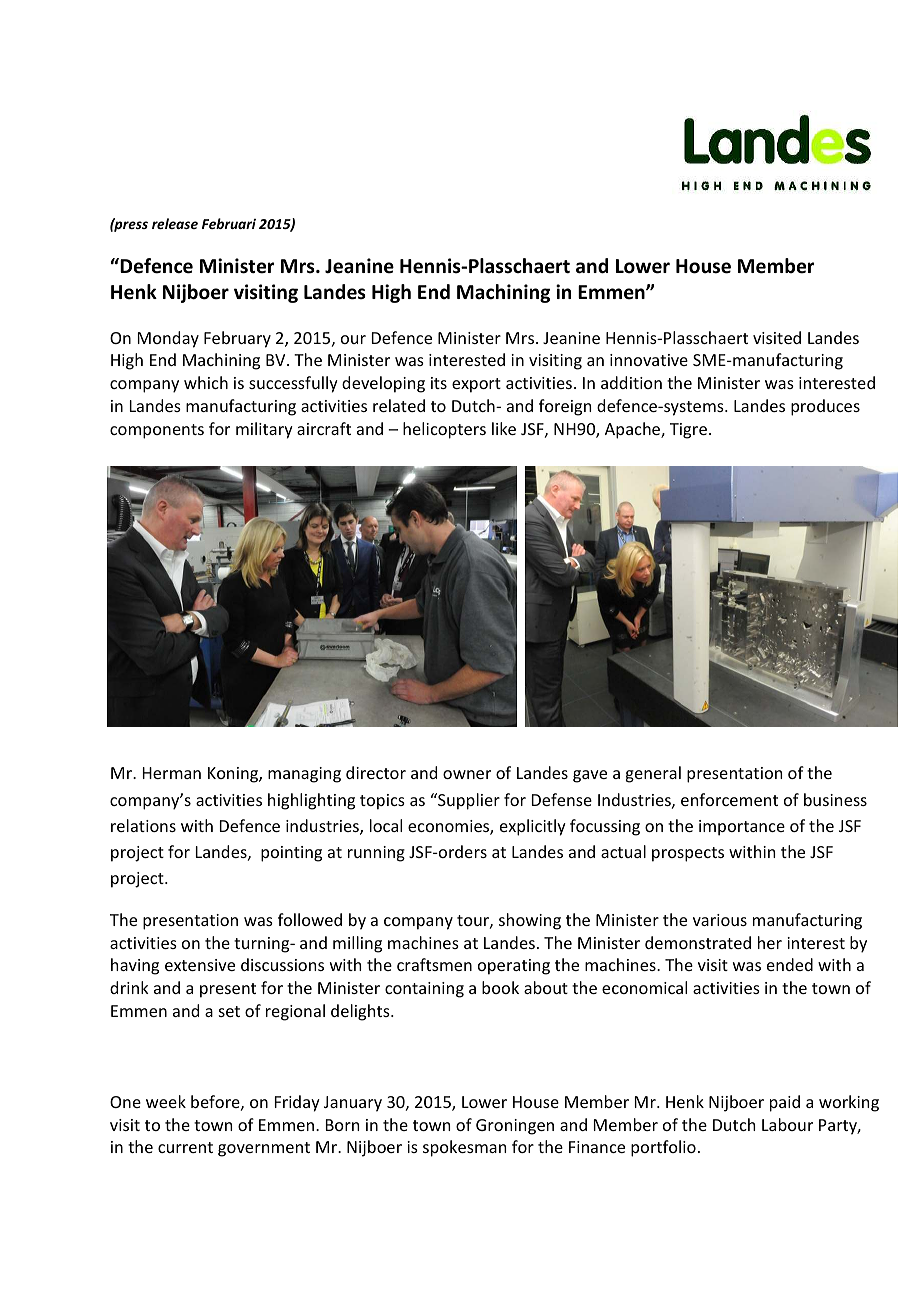  What do you see at coordinates (175, 223) in the screenshot?
I see `release` at bounding box center [175, 223].
